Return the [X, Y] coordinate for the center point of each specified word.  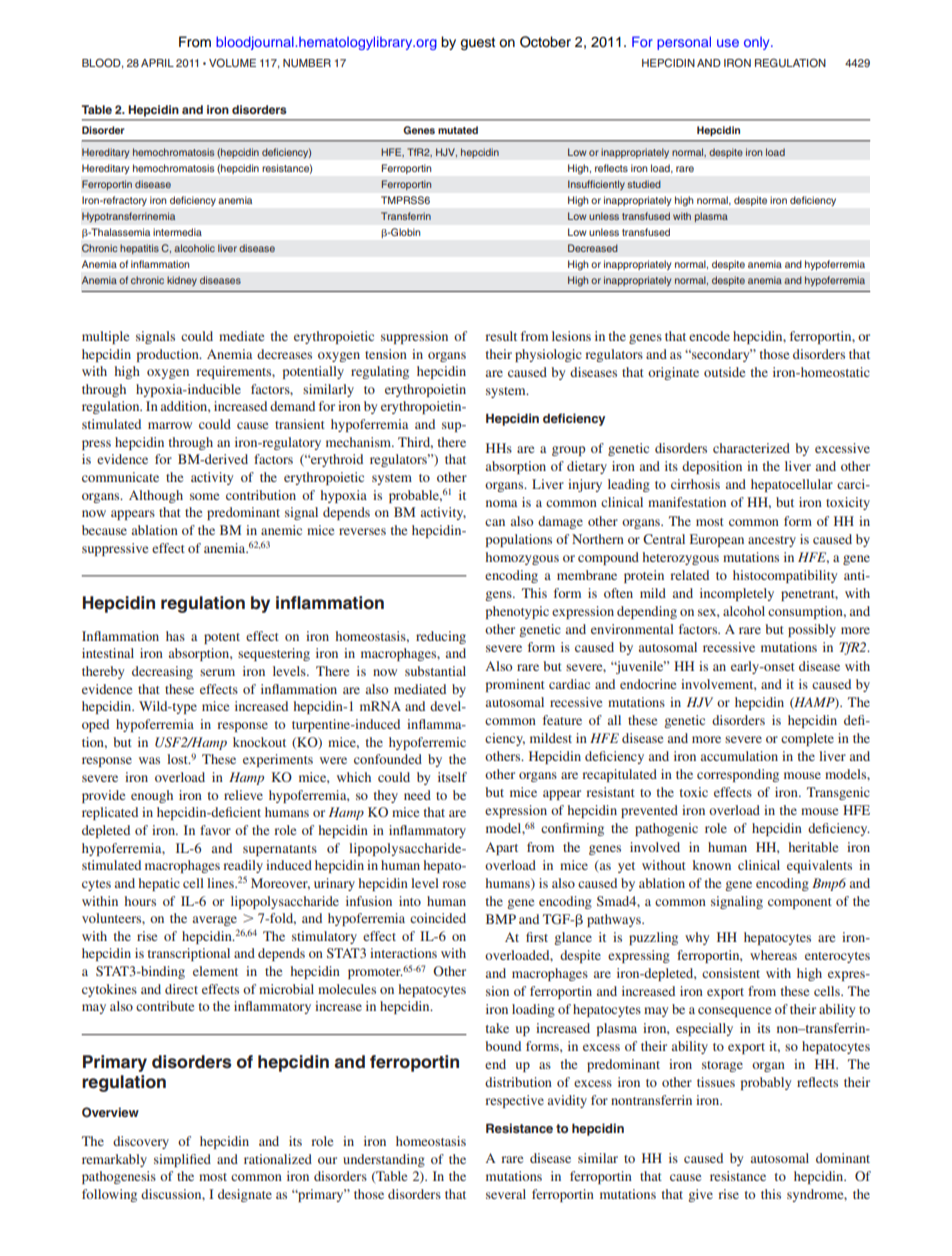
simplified [182, 1160]
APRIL [157, 63]
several [506, 1194]
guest [478, 43]
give [700, 1195]
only [758, 43]
